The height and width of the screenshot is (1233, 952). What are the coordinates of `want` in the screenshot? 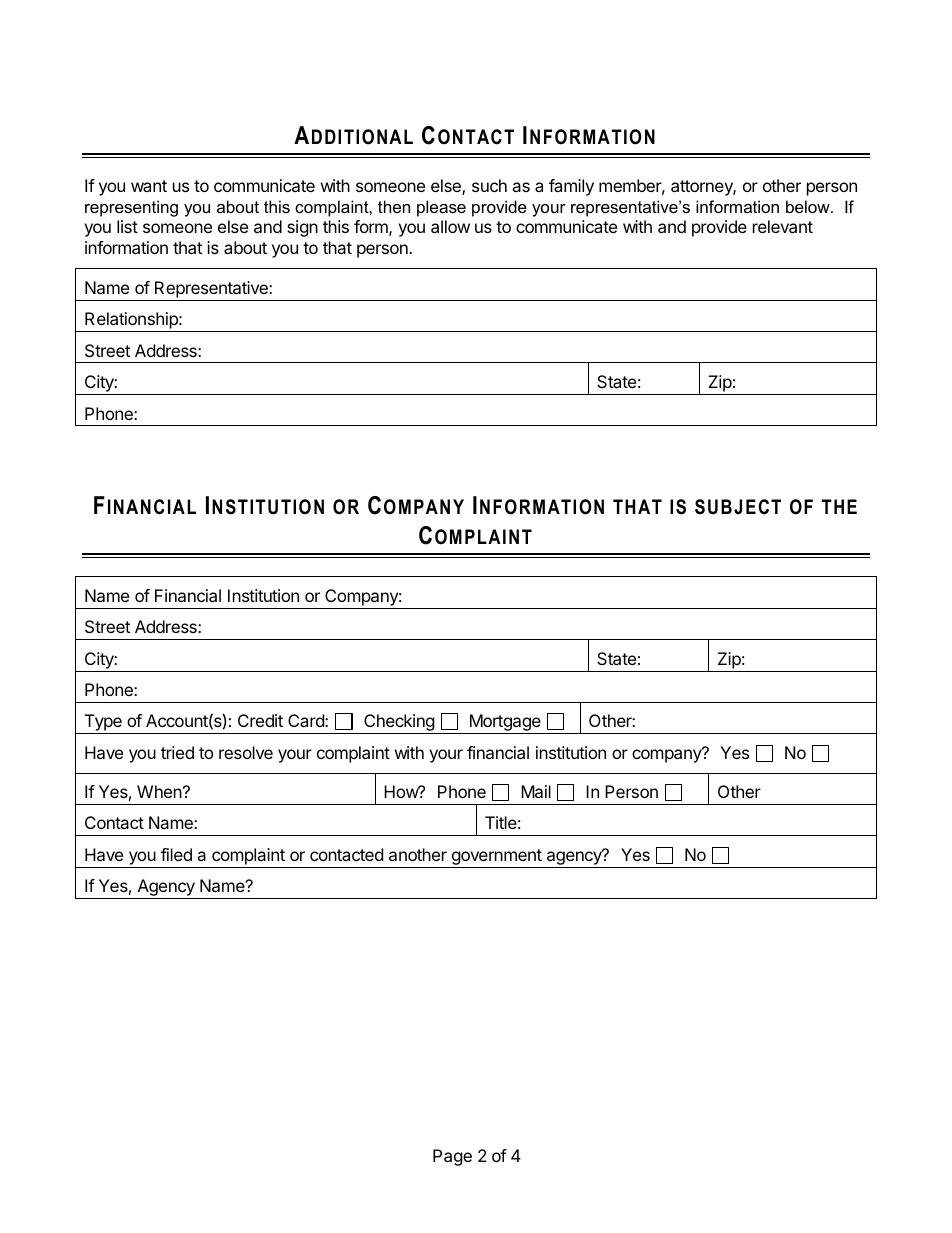 It's located at (149, 186).
